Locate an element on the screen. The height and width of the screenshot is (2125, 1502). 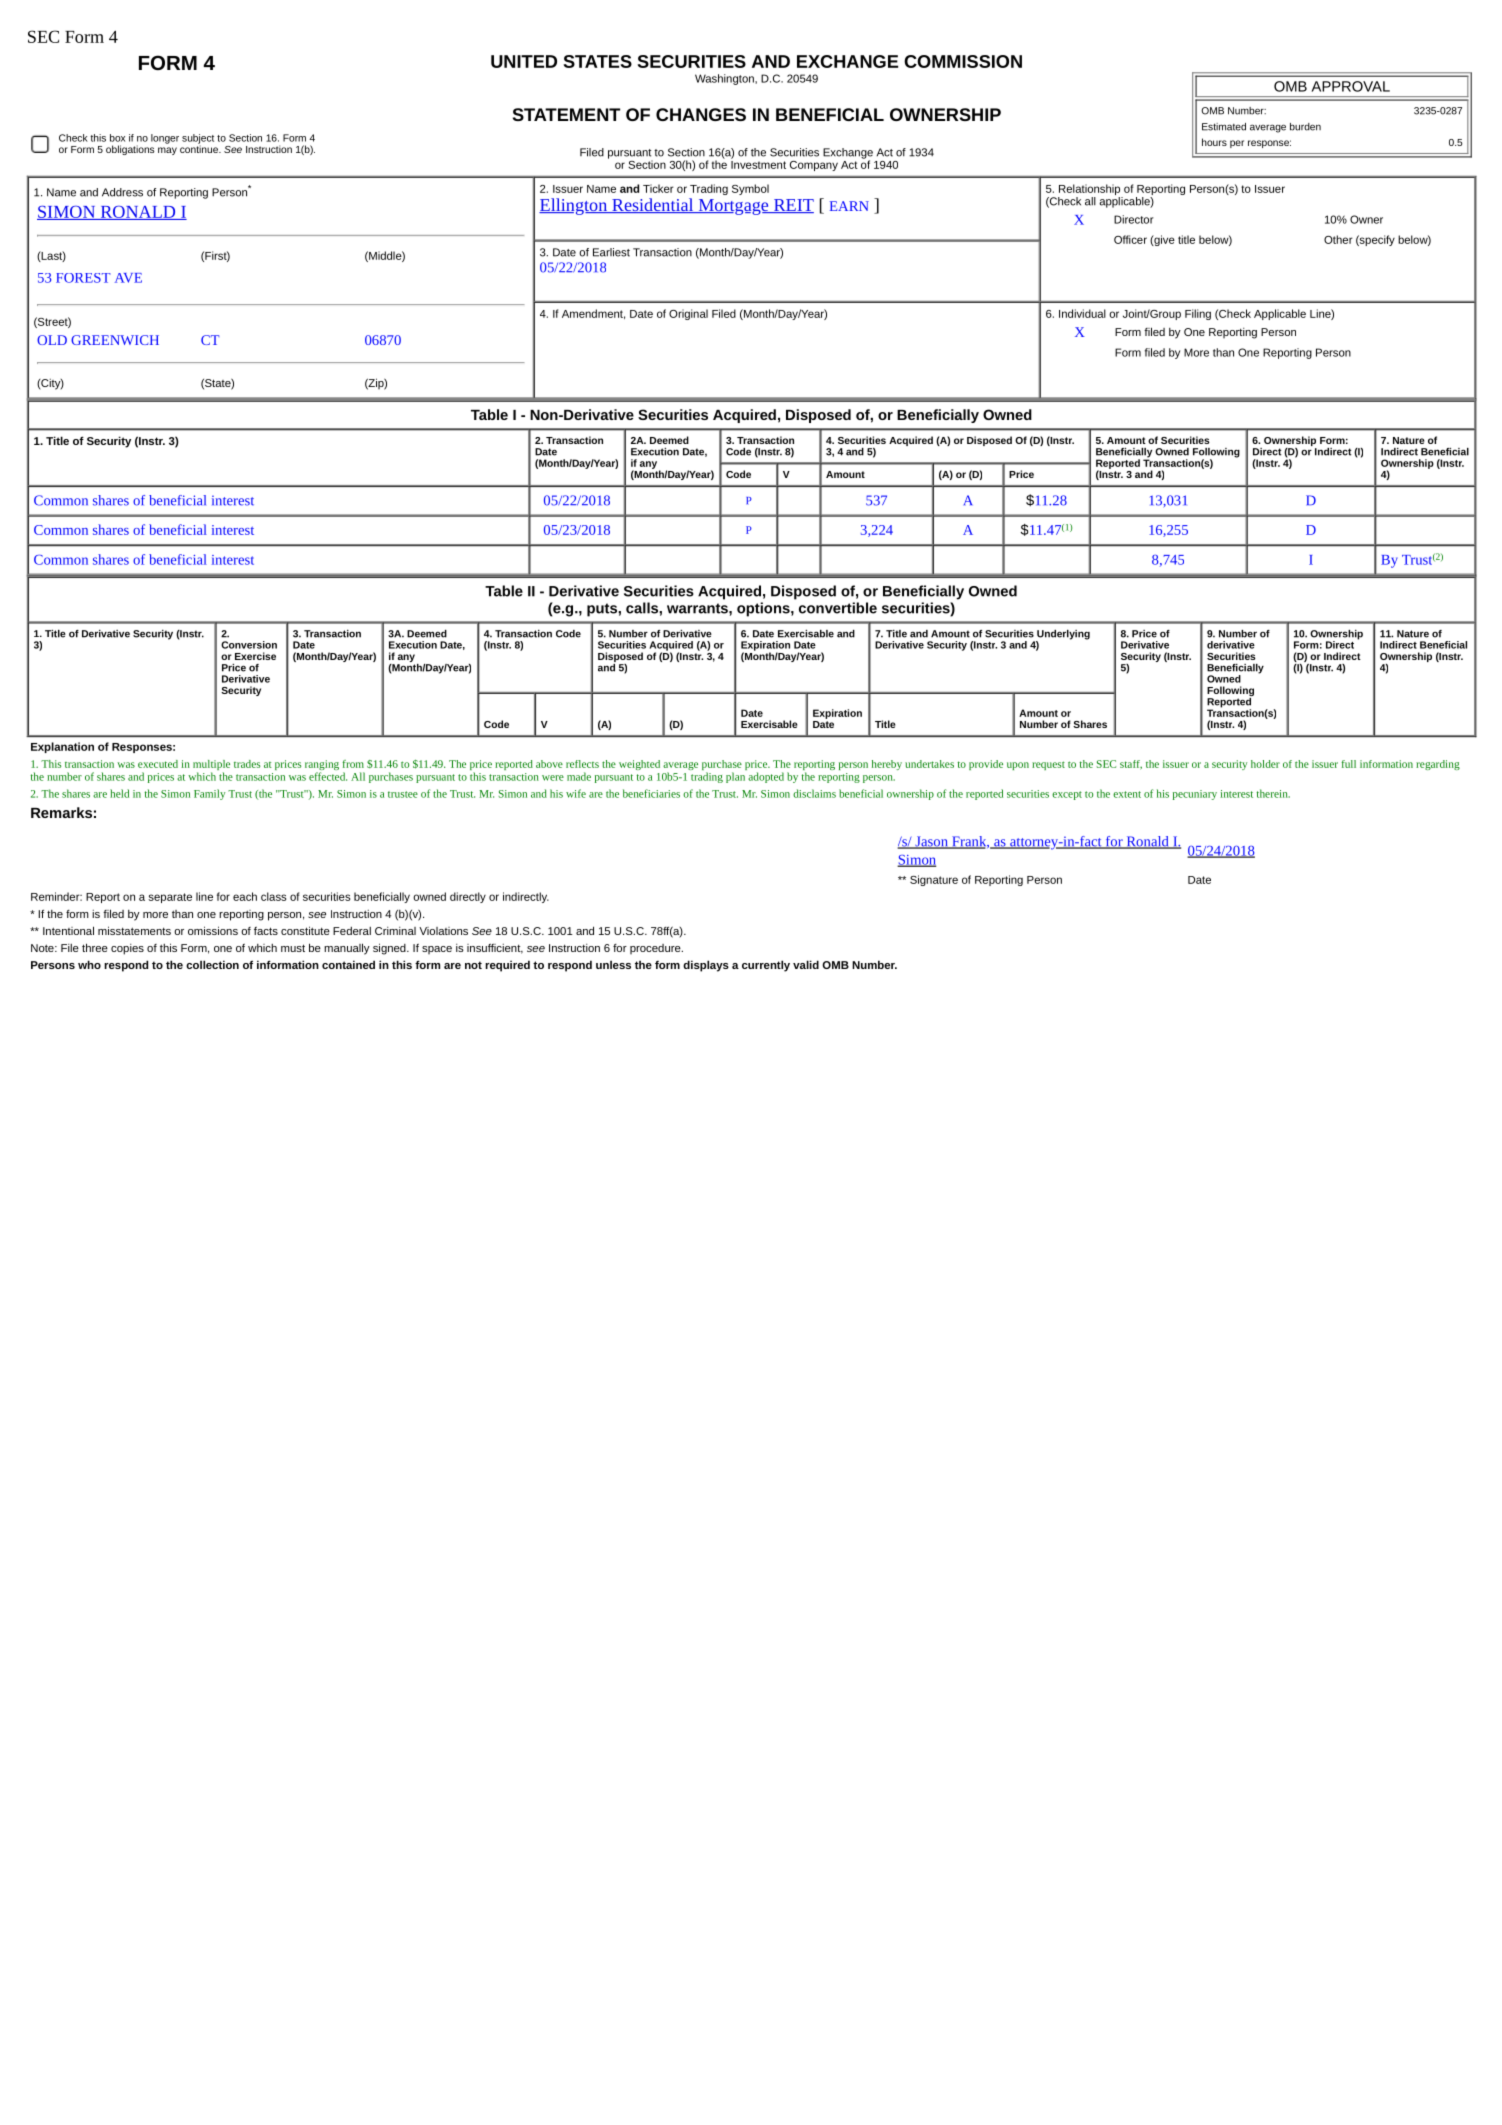
FOREST is located at coordinates (83, 278).
